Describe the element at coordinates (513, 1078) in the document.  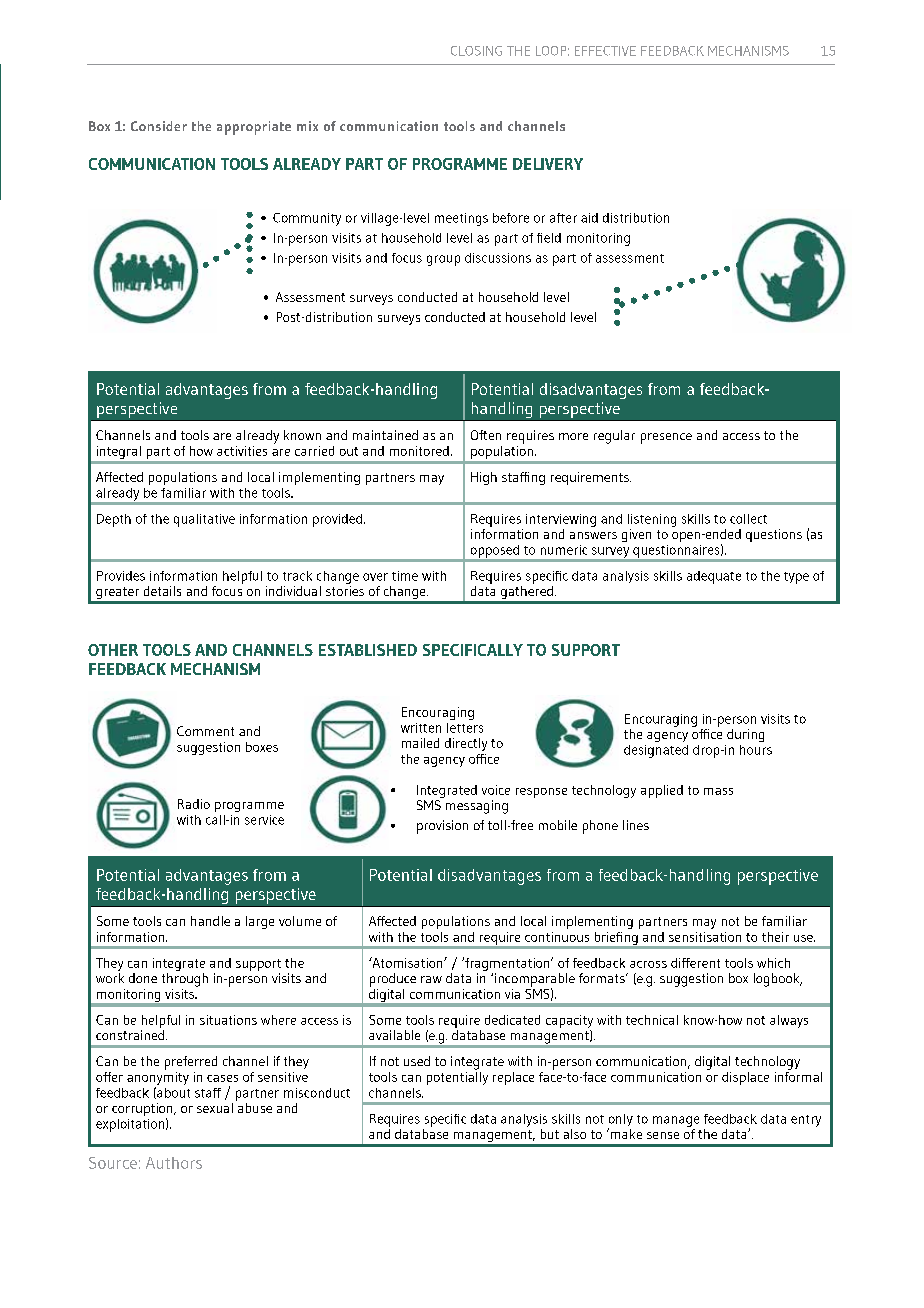
I see `replace` at that location.
